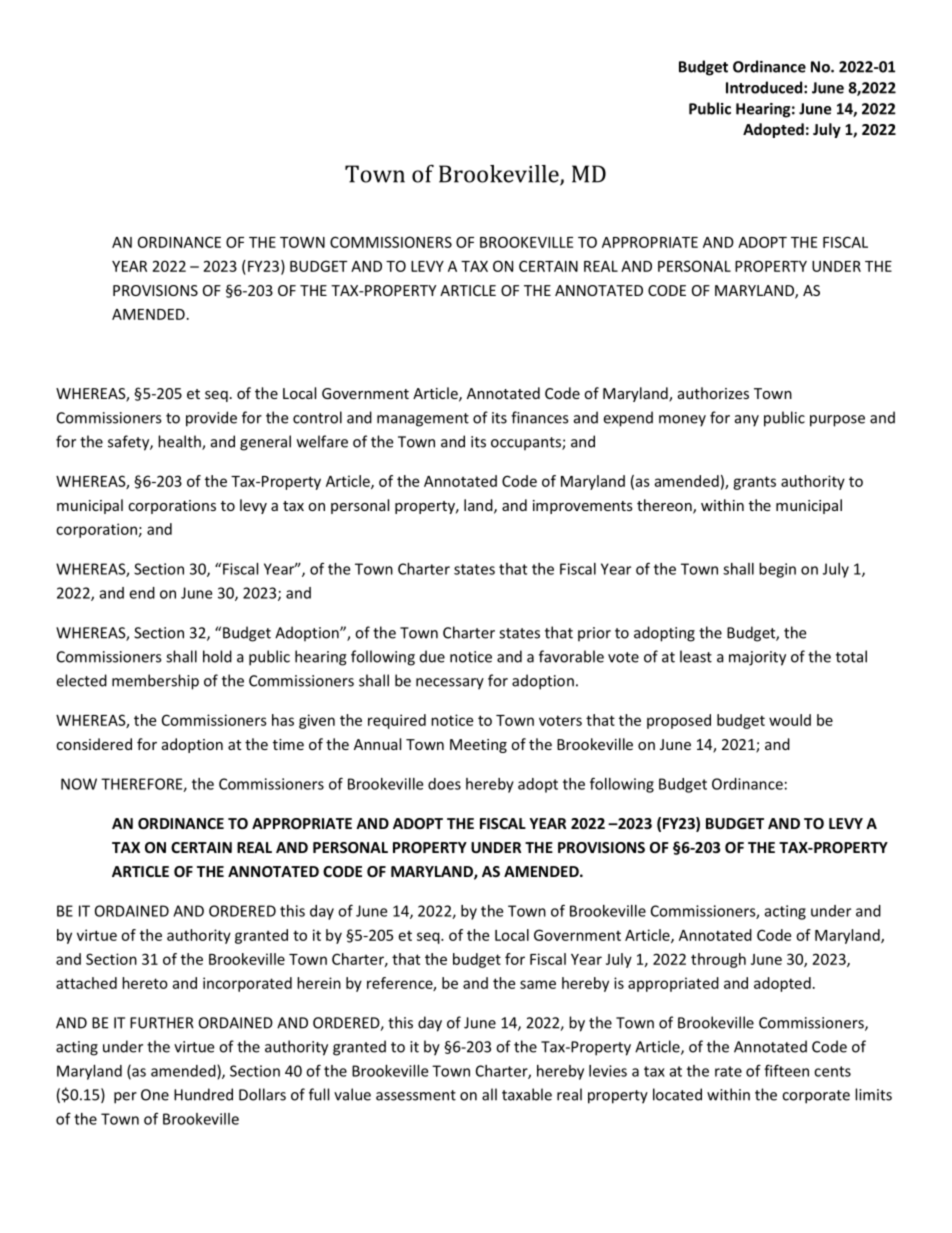 The height and width of the page is (1233, 952). Describe the element at coordinates (747, 421) in the page. I see `any` at that location.
